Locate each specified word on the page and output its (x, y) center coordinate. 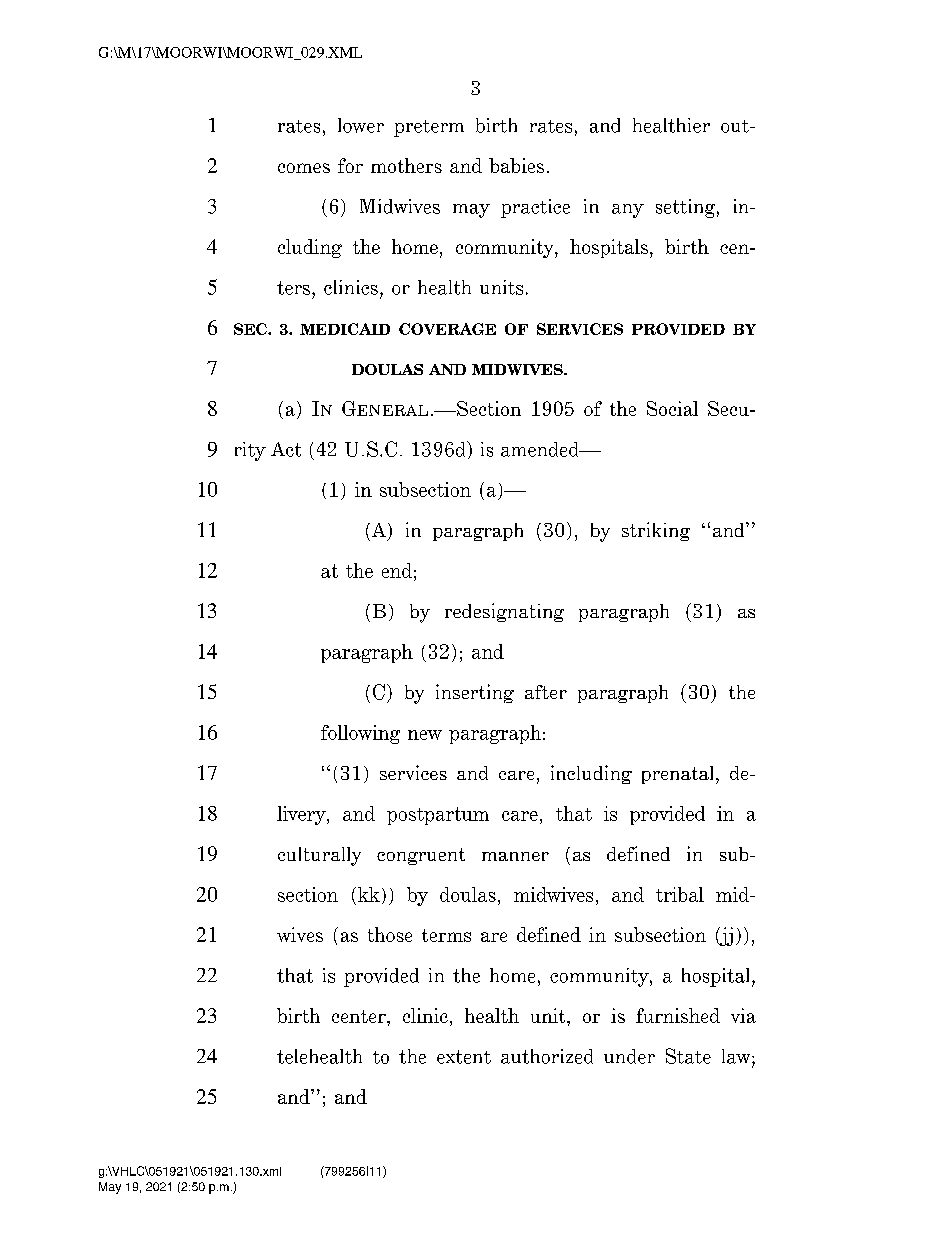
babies (516, 165)
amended (541, 449)
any (628, 211)
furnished (678, 1015)
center (360, 1016)
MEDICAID (345, 329)
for (350, 165)
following (360, 734)
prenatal (679, 775)
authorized (547, 1056)
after (546, 692)
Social (672, 408)
